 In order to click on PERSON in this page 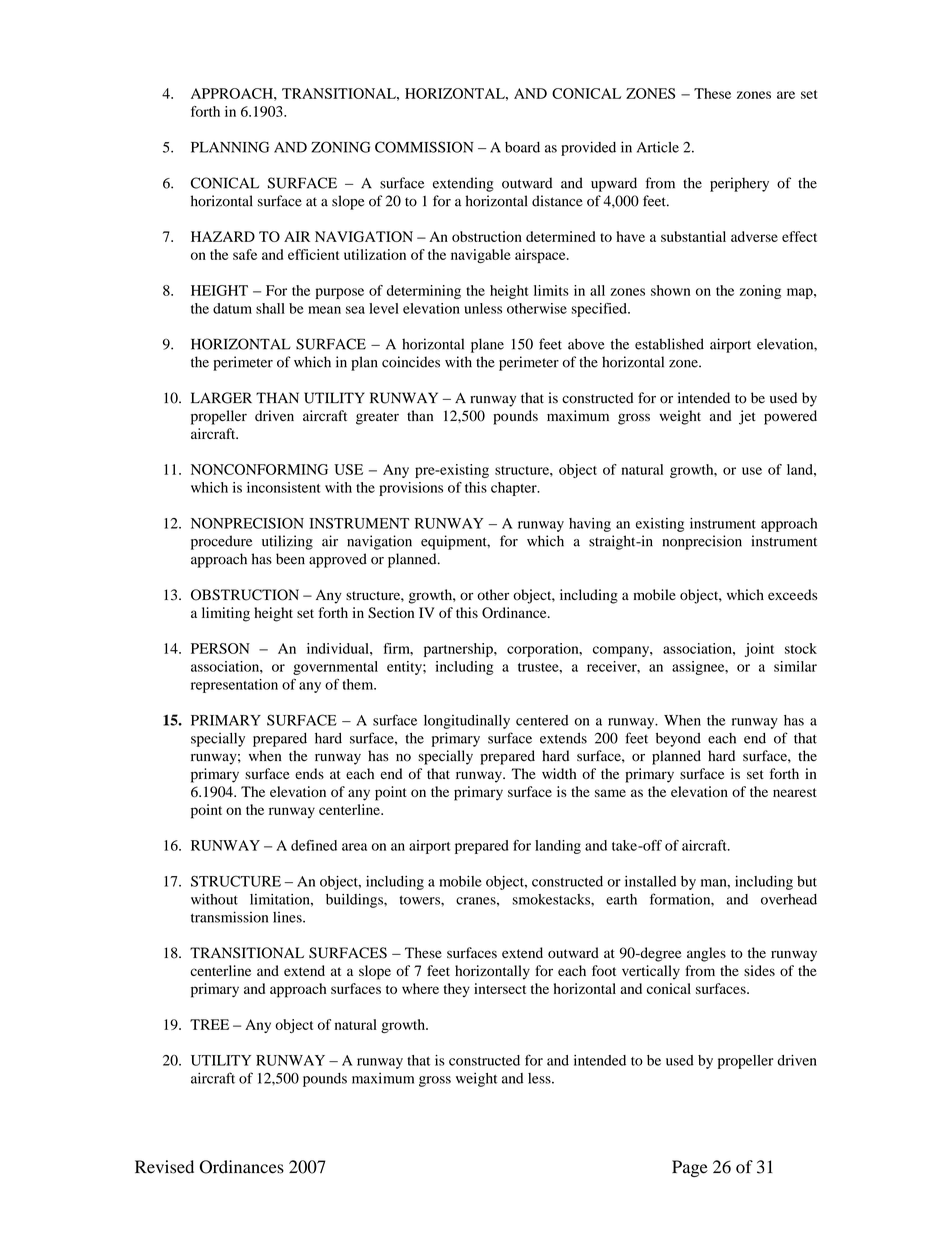, I will do `click(220, 648)`.
